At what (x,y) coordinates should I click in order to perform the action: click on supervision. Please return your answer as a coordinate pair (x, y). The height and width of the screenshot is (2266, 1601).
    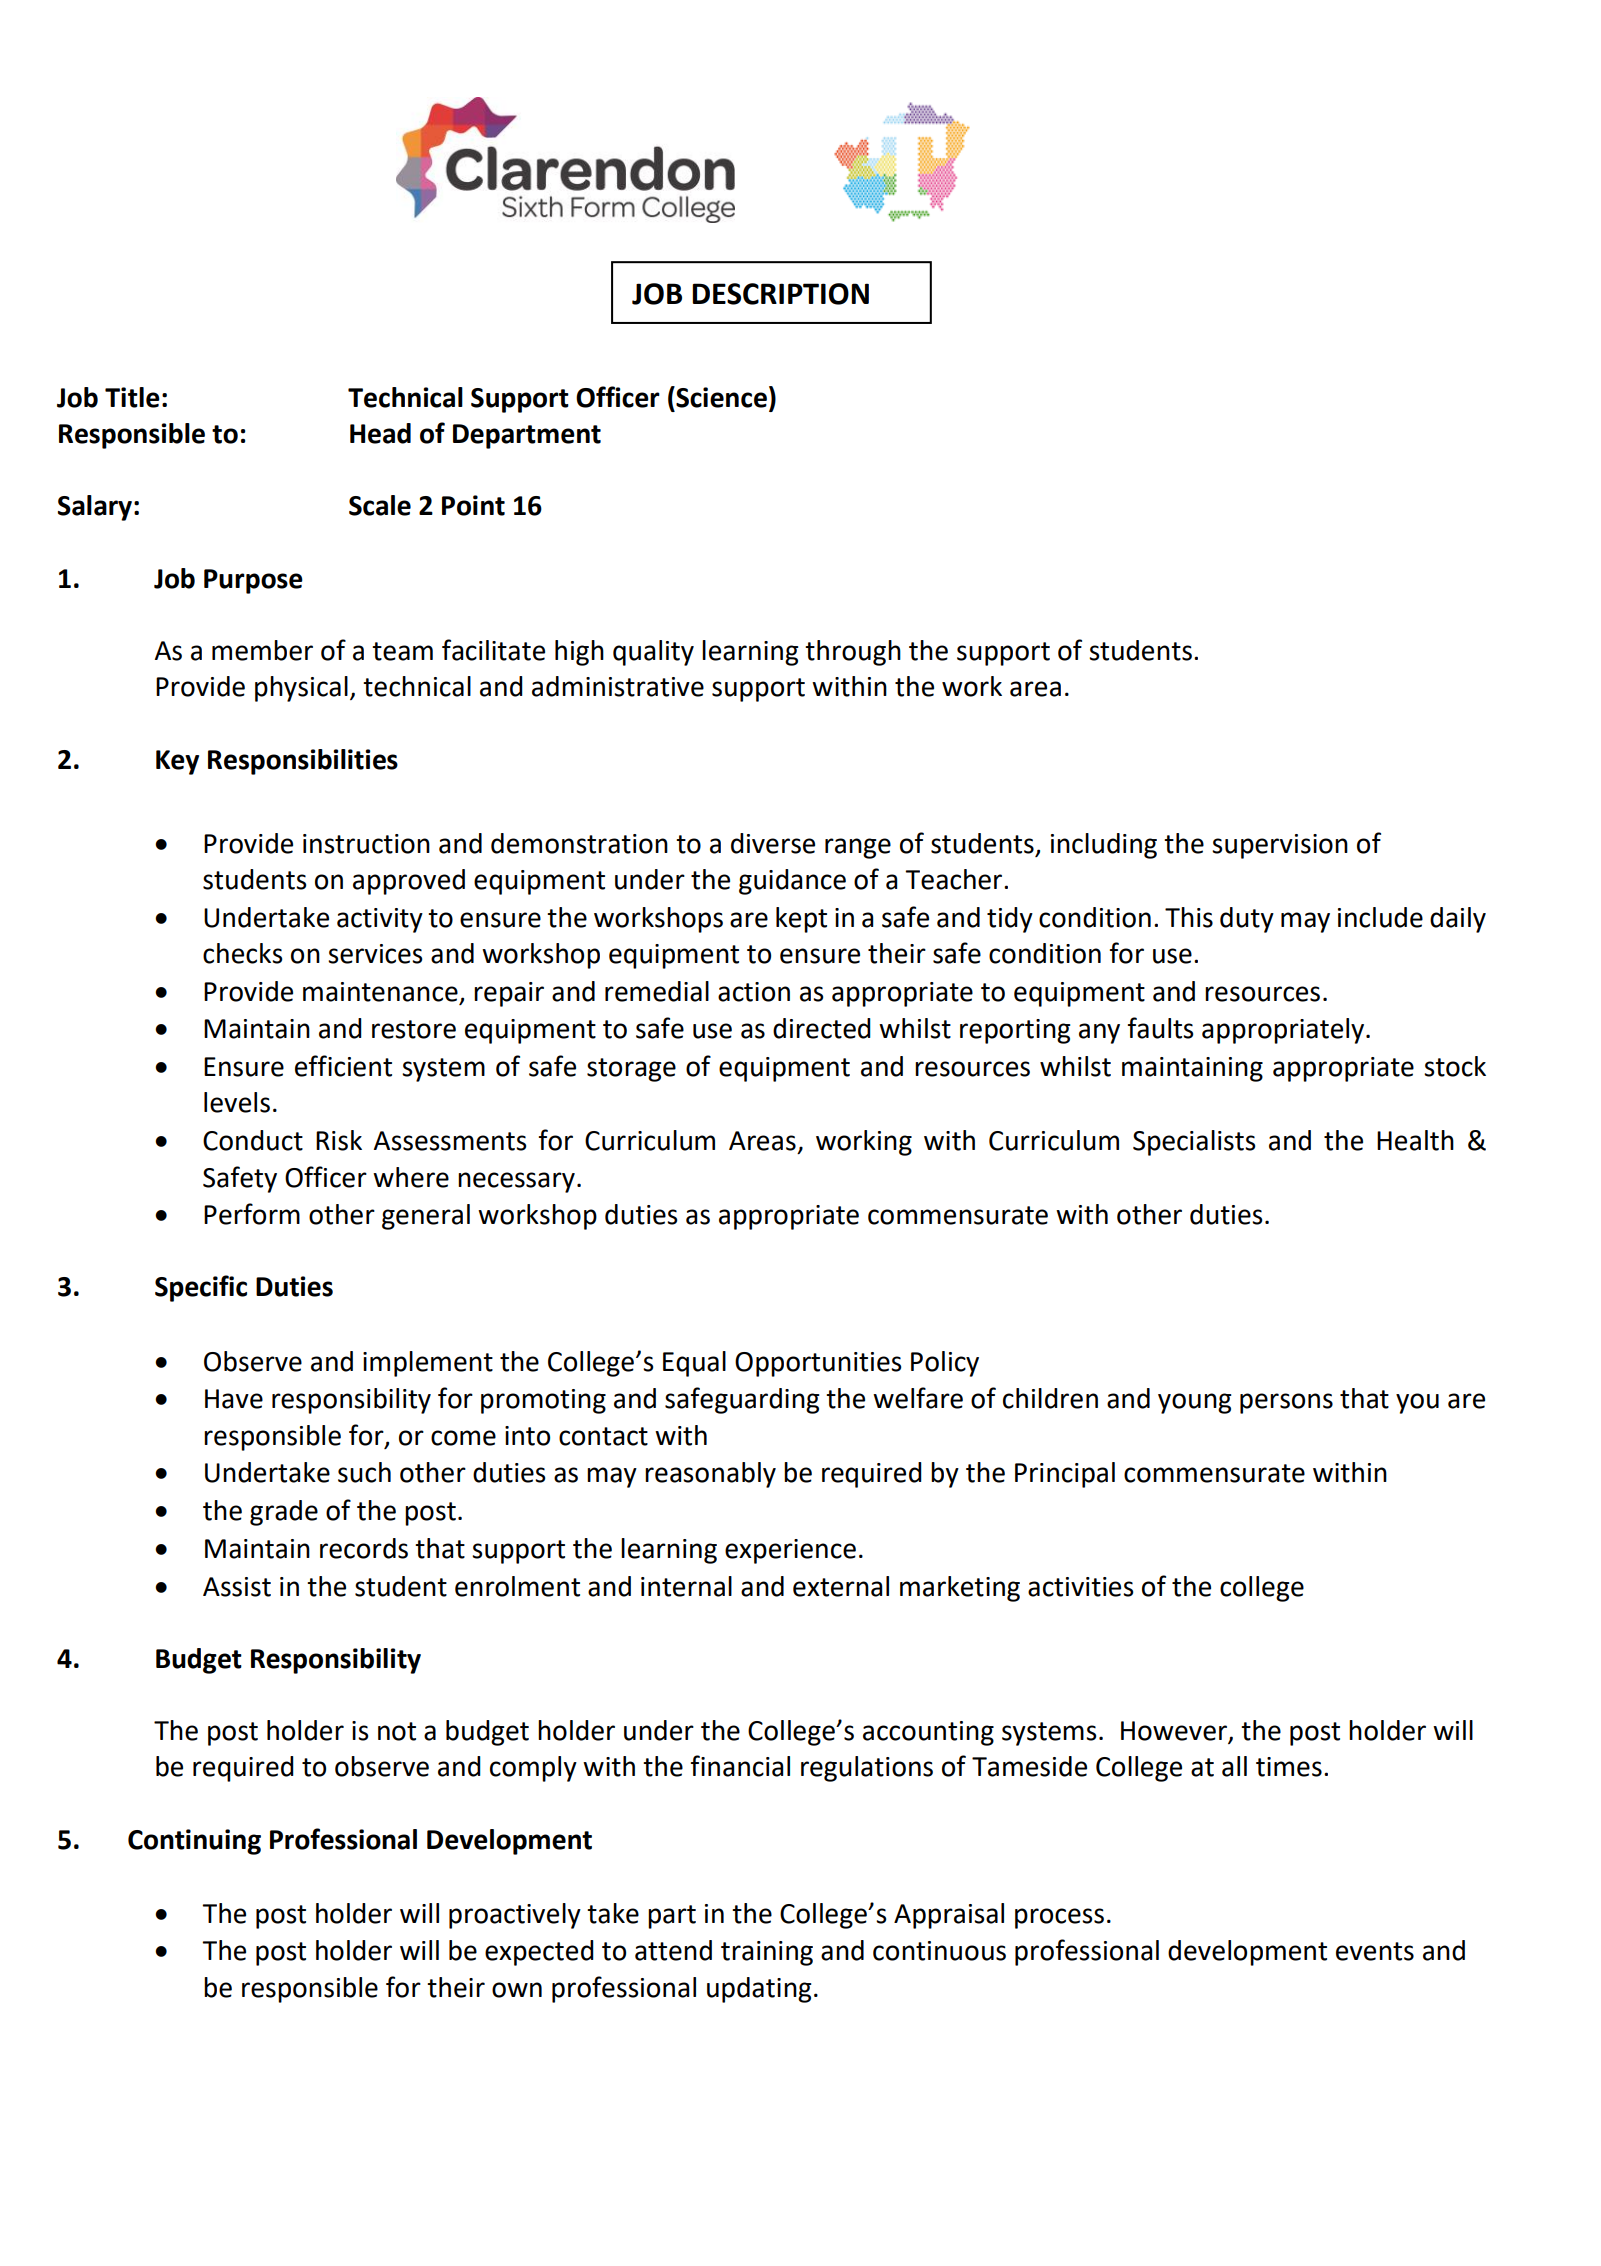
    Looking at the image, I should click on (1280, 846).
